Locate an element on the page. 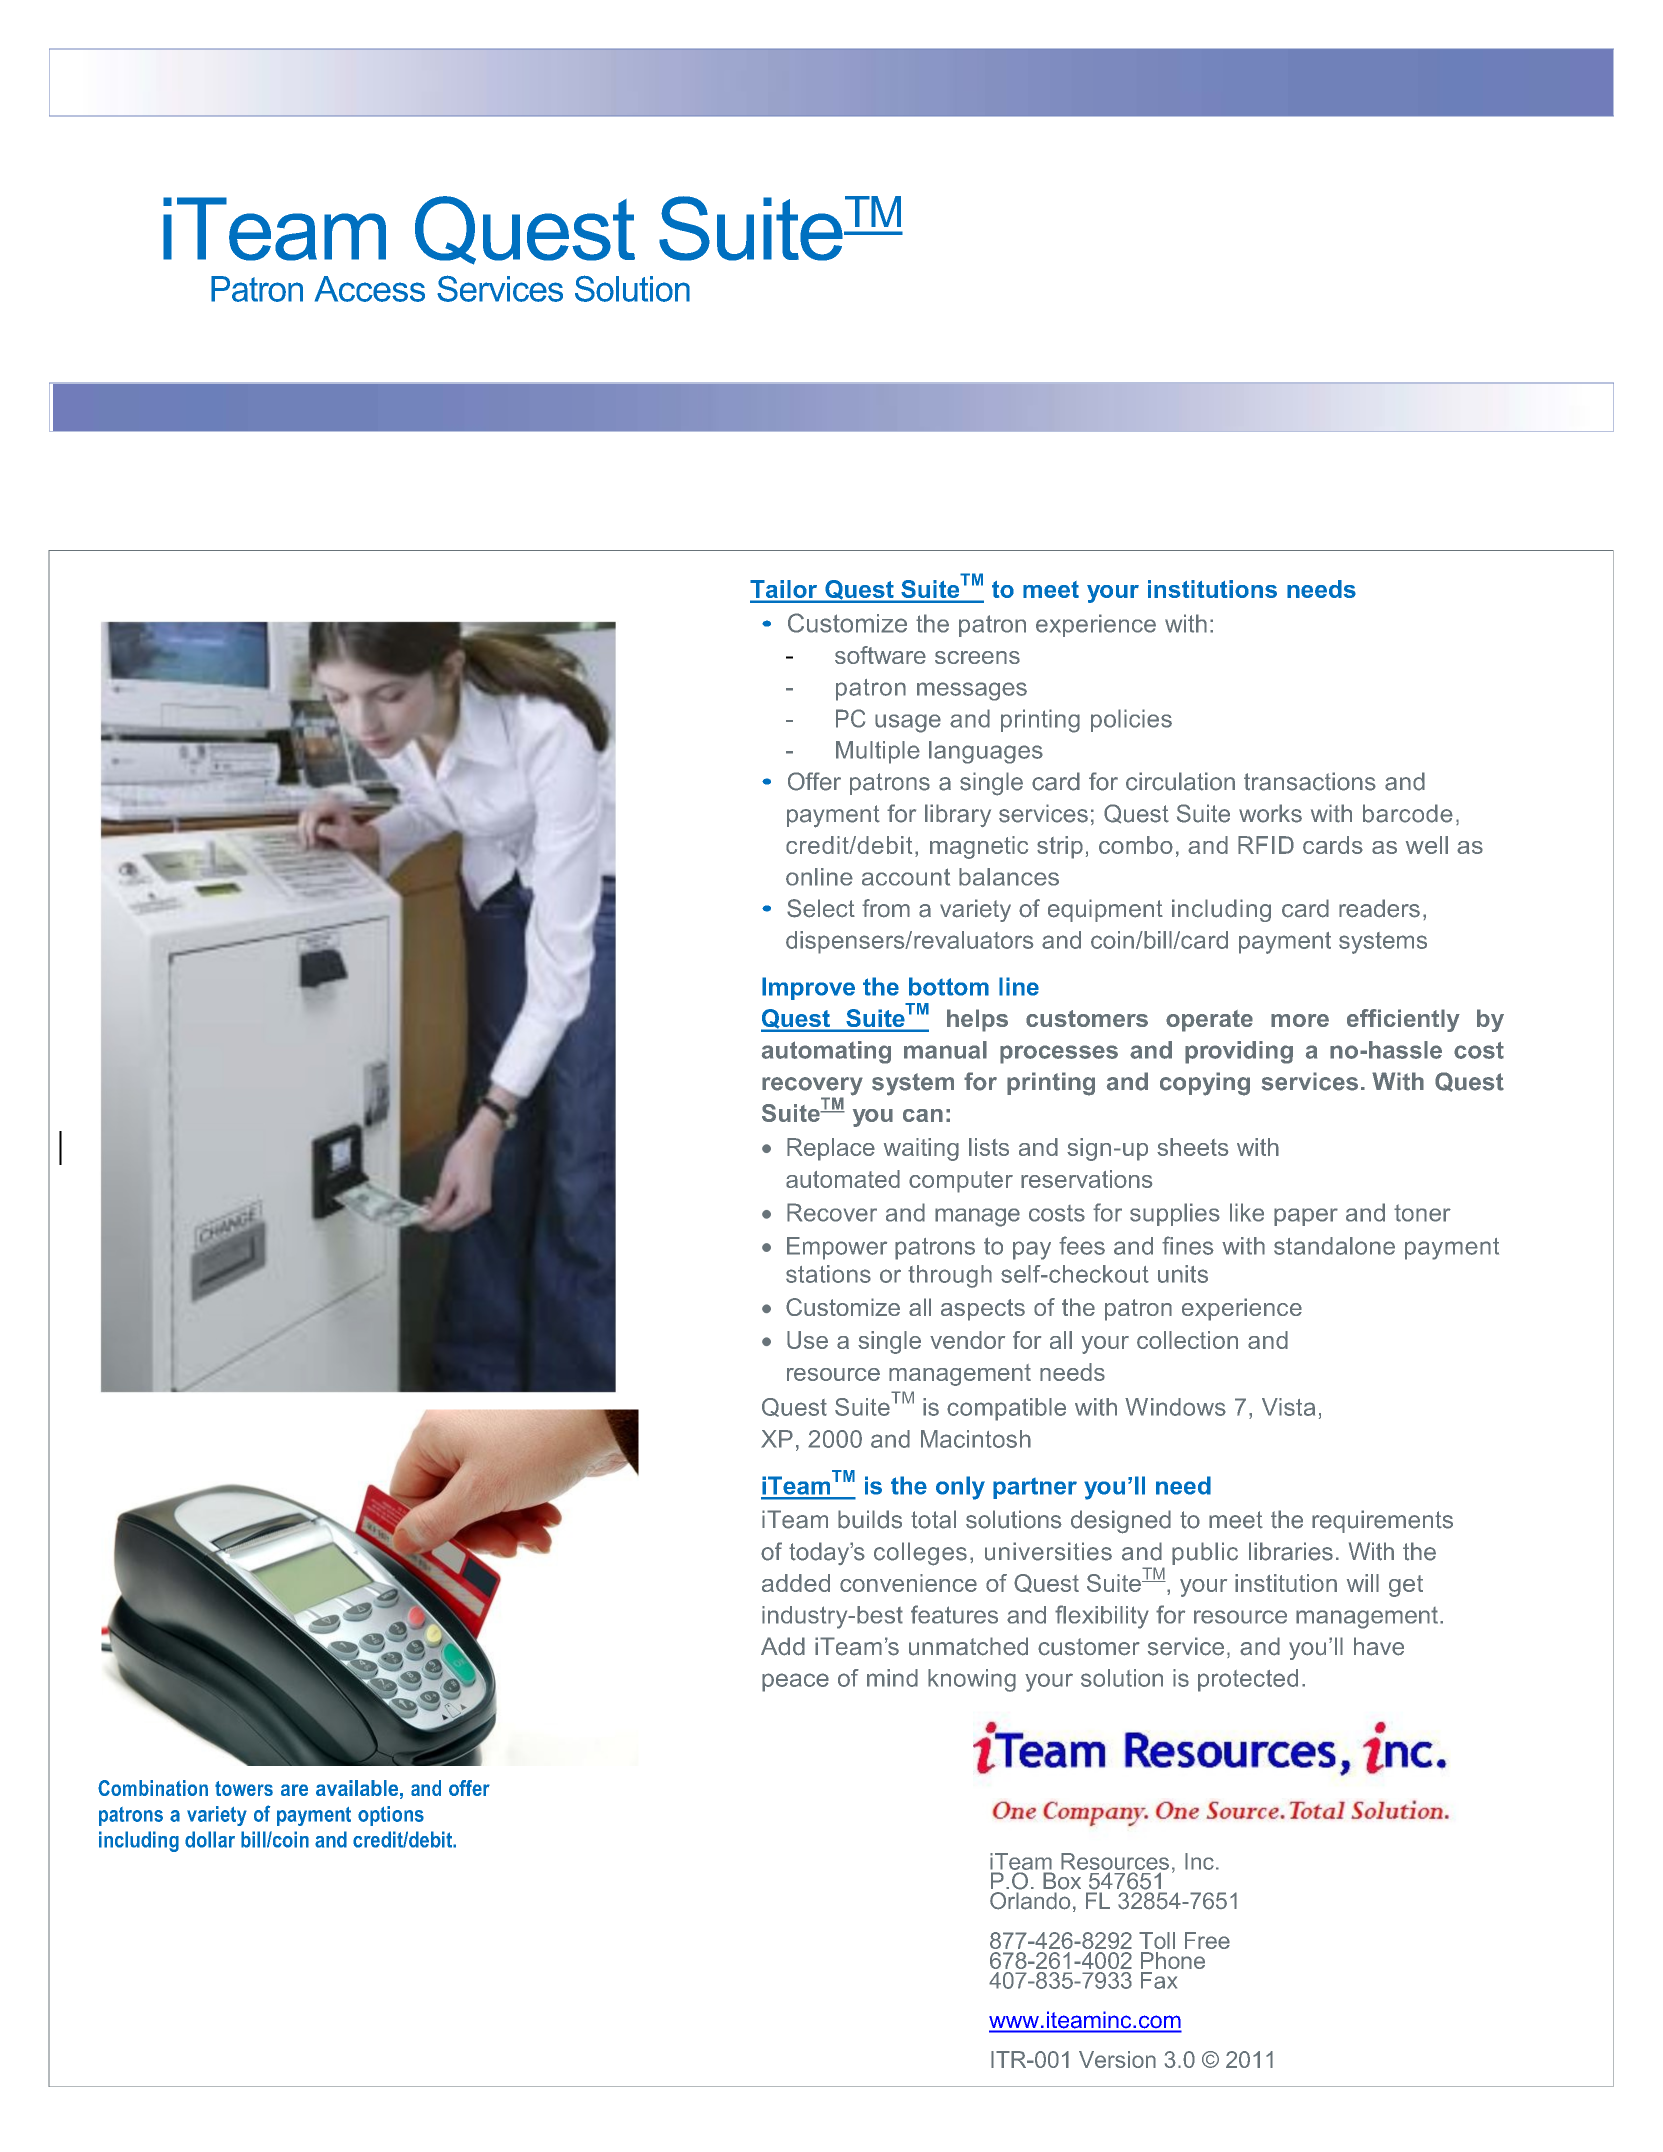 The image size is (1663, 2152). transactions is located at coordinates (1310, 781).
